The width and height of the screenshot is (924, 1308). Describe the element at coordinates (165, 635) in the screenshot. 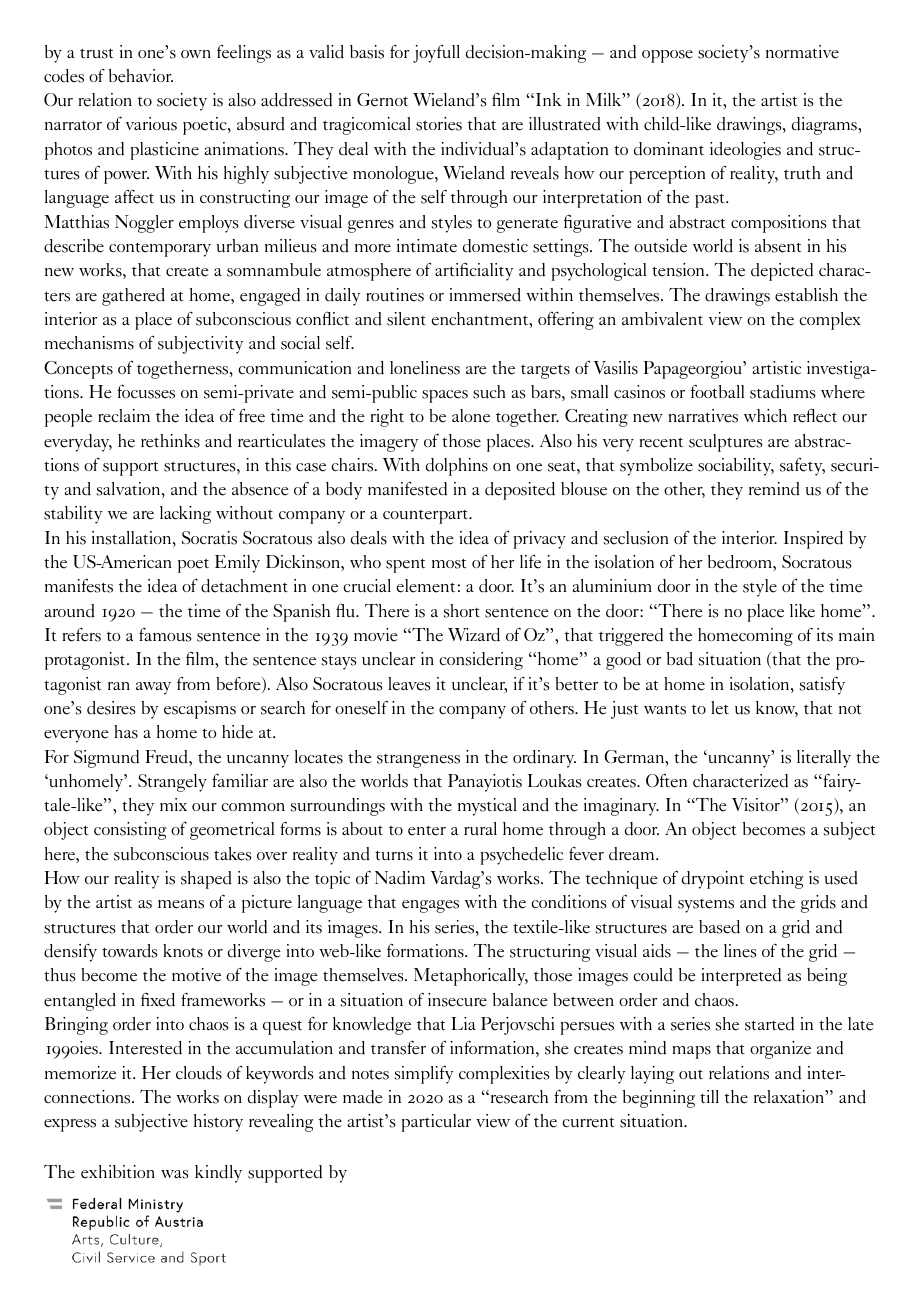

I see `famous` at that location.
